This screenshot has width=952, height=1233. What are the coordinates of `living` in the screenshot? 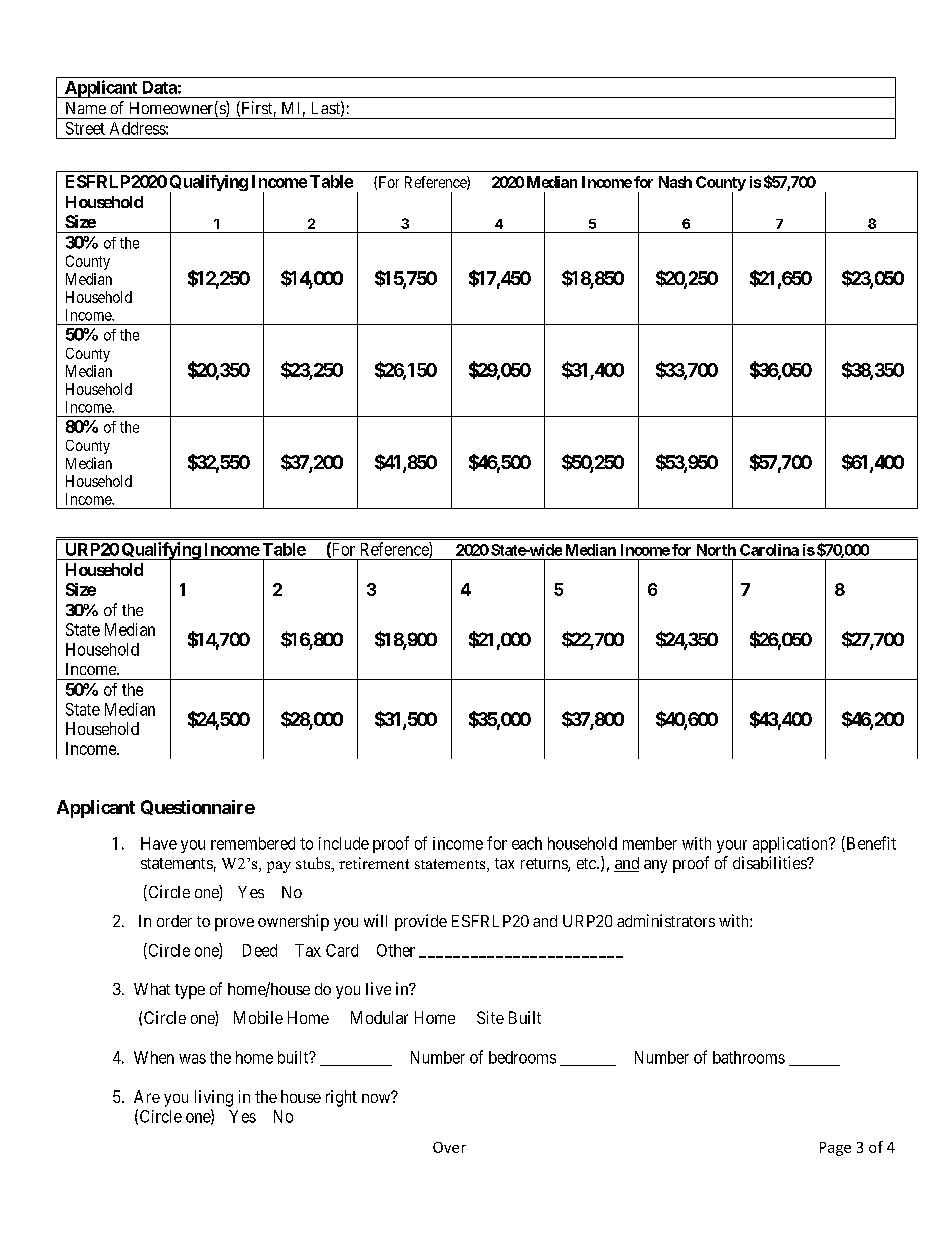 It's located at (214, 1098).
